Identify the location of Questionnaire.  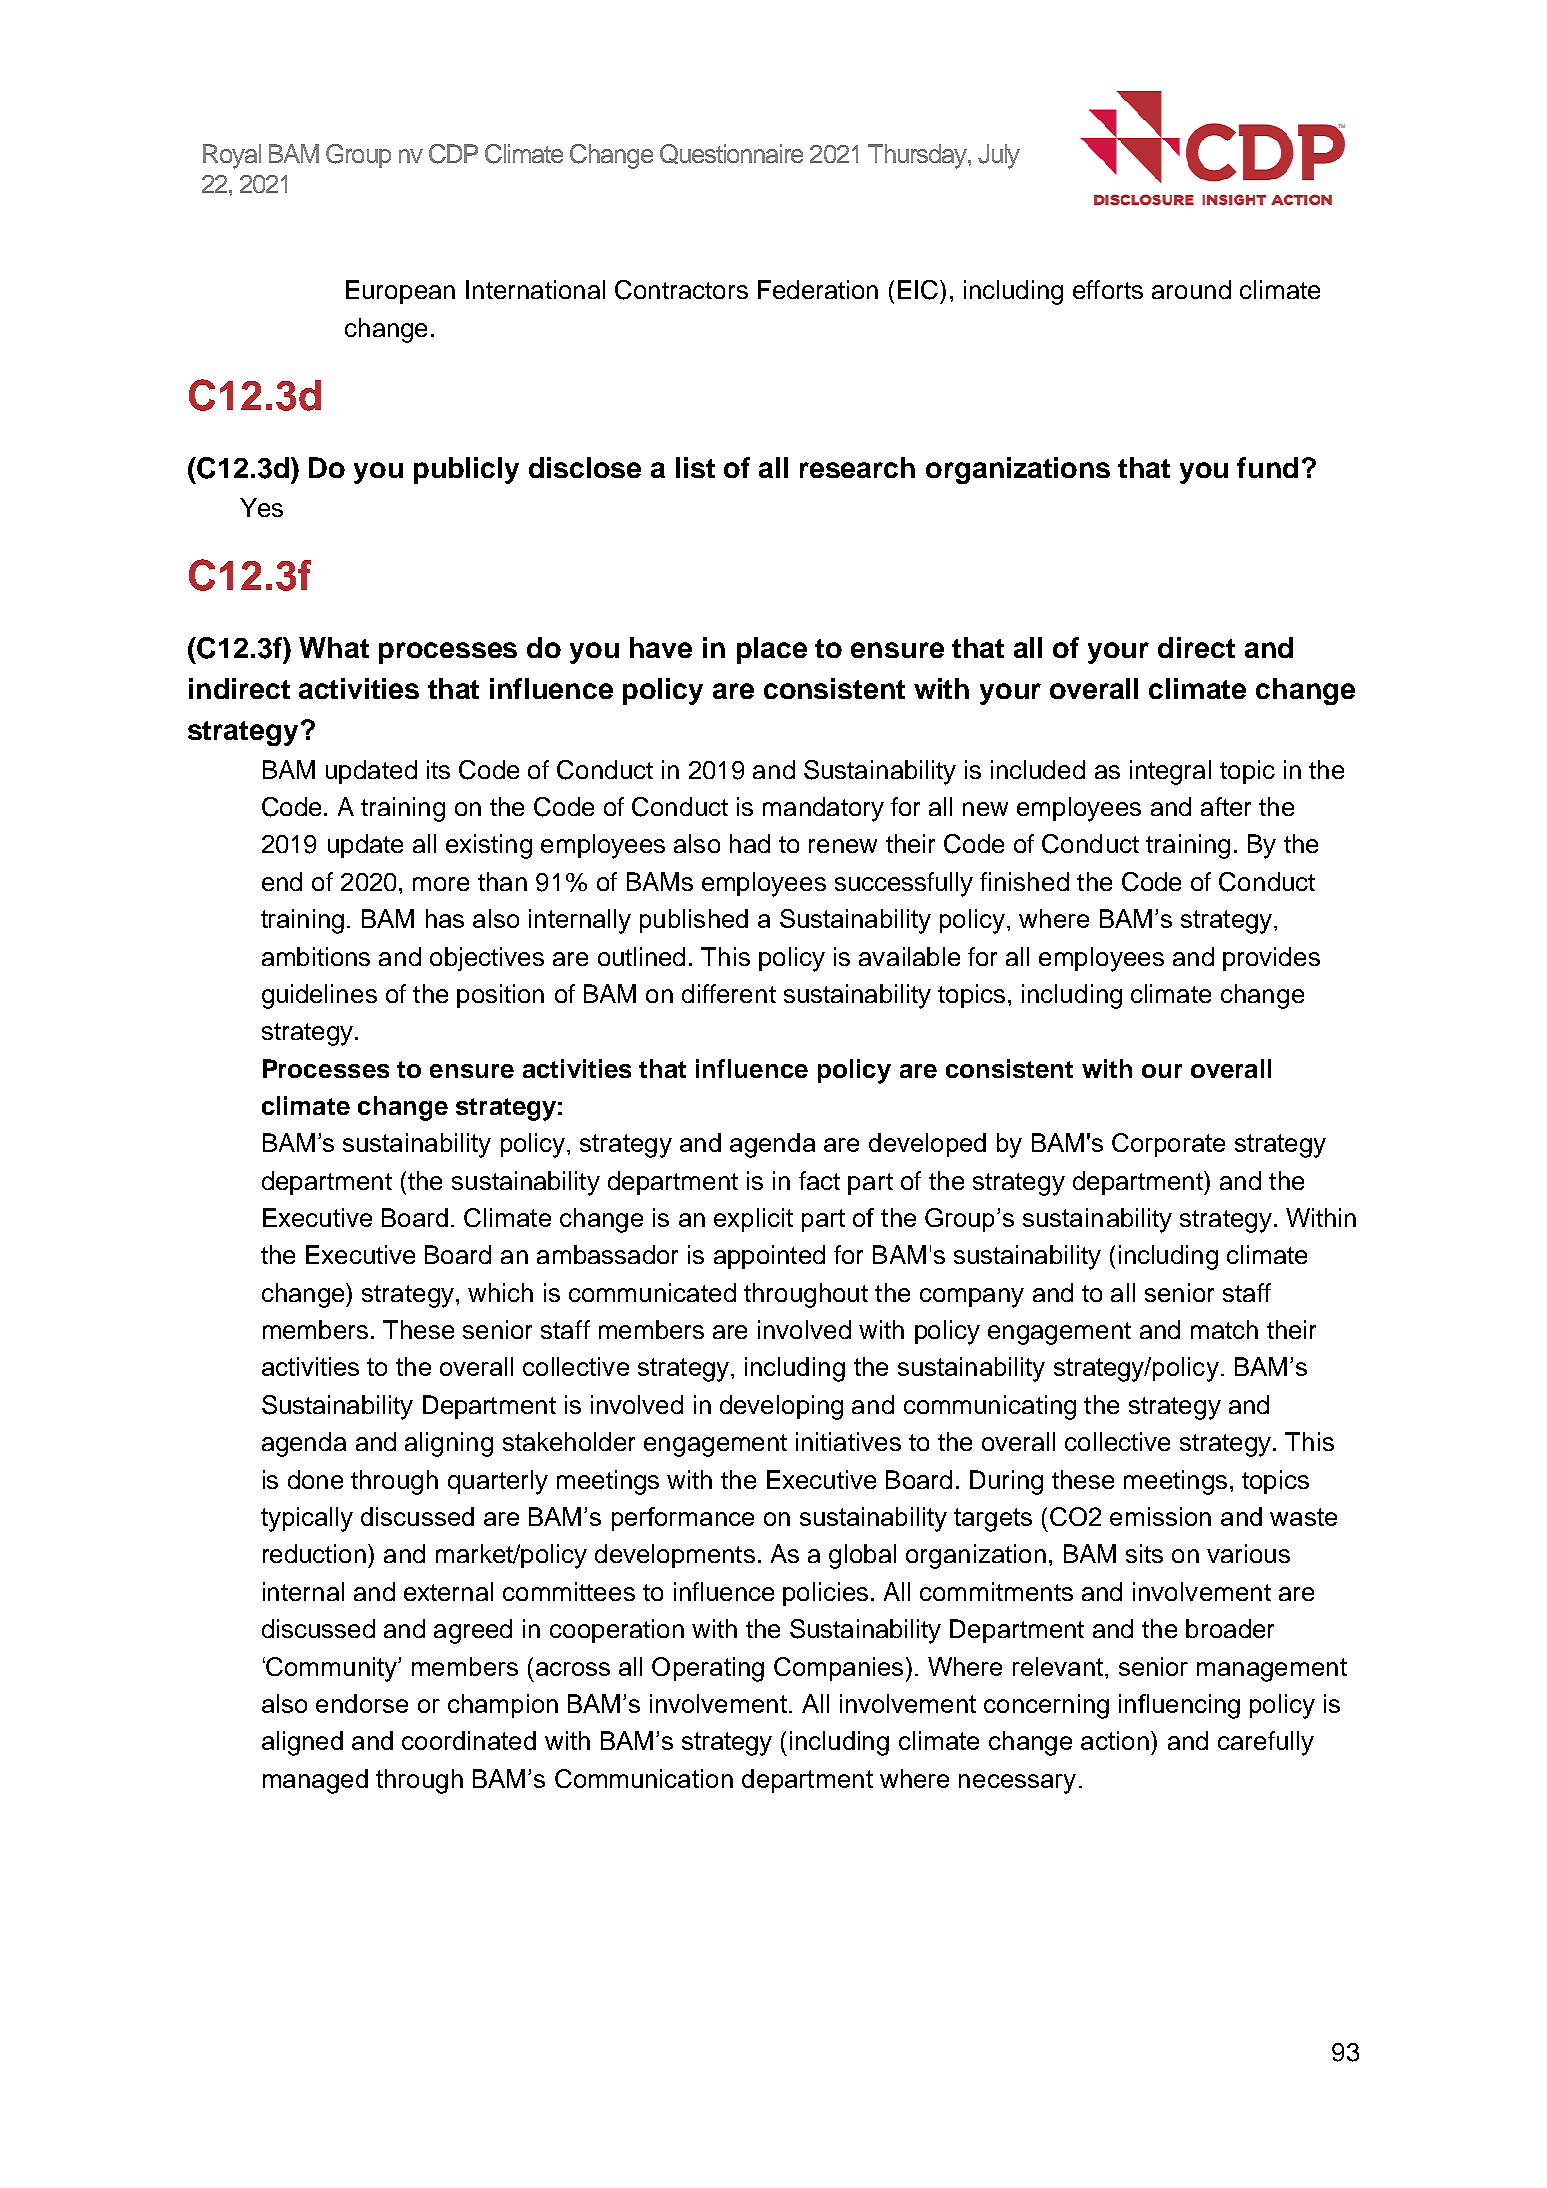
(731, 154).
